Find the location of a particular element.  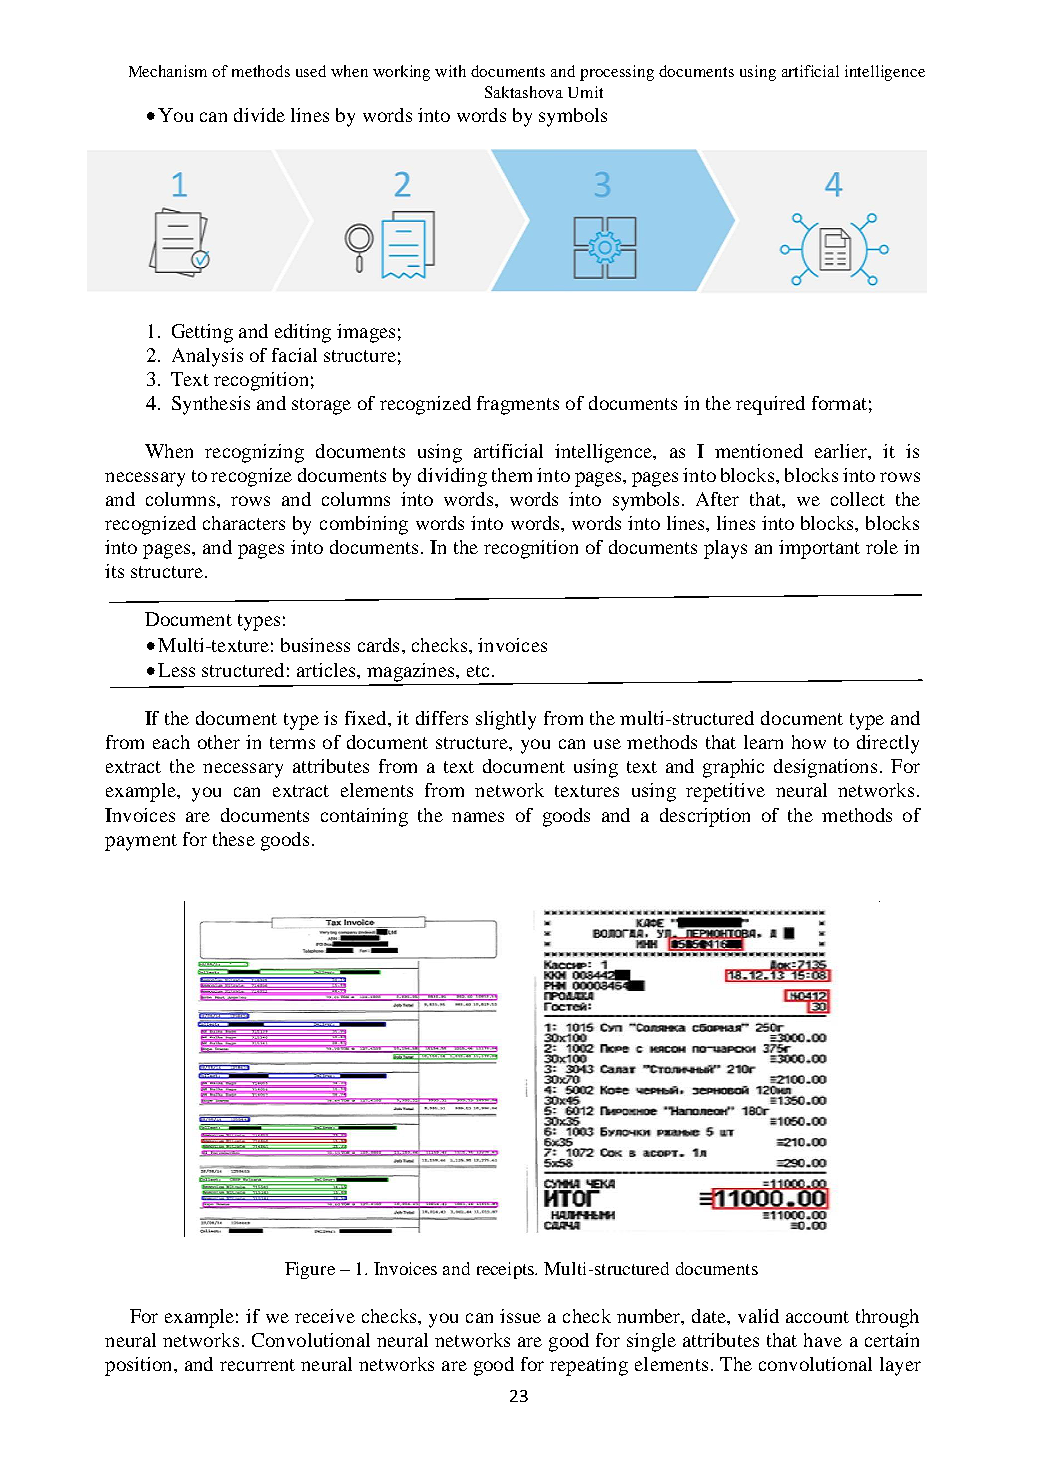

account is located at coordinates (817, 1317).
